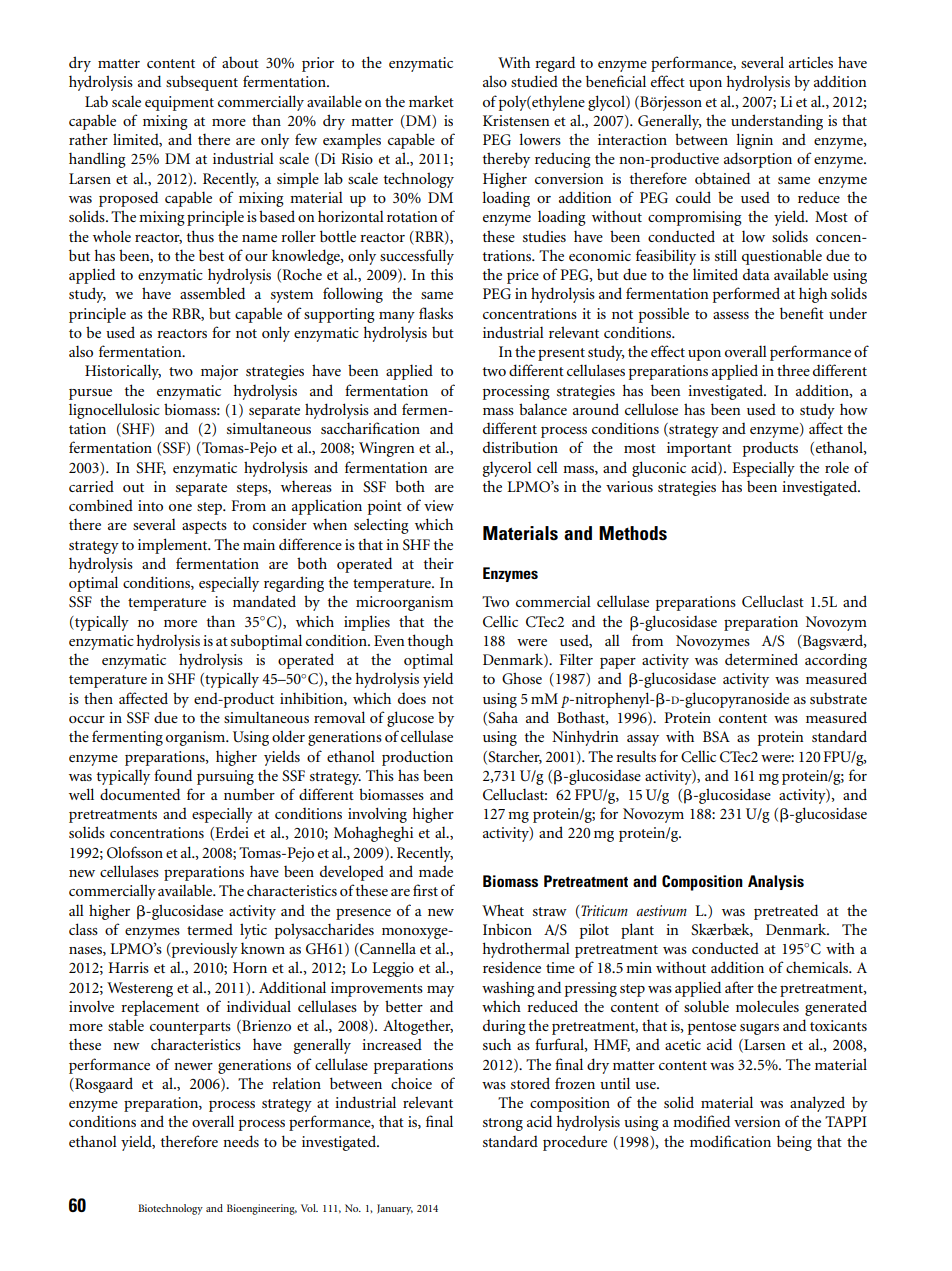 This screenshot has height=1271, width=952. Describe the element at coordinates (264, 601) in the screenshot. I see `mandated` at that location.
